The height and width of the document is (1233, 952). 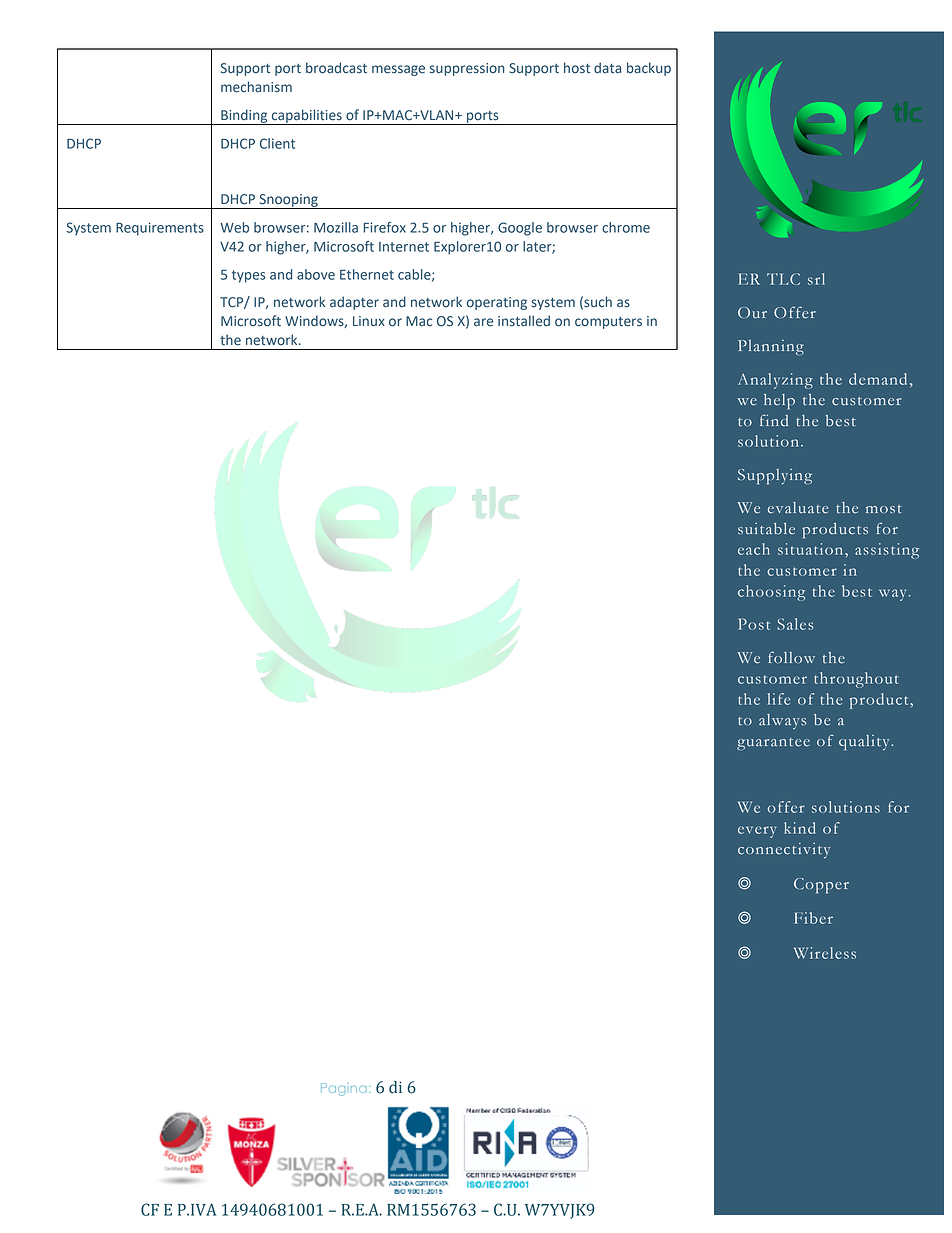 What do you see at coordinates (771, 347) in the document?
I see `Planning` at bounding box center [771, 347].
